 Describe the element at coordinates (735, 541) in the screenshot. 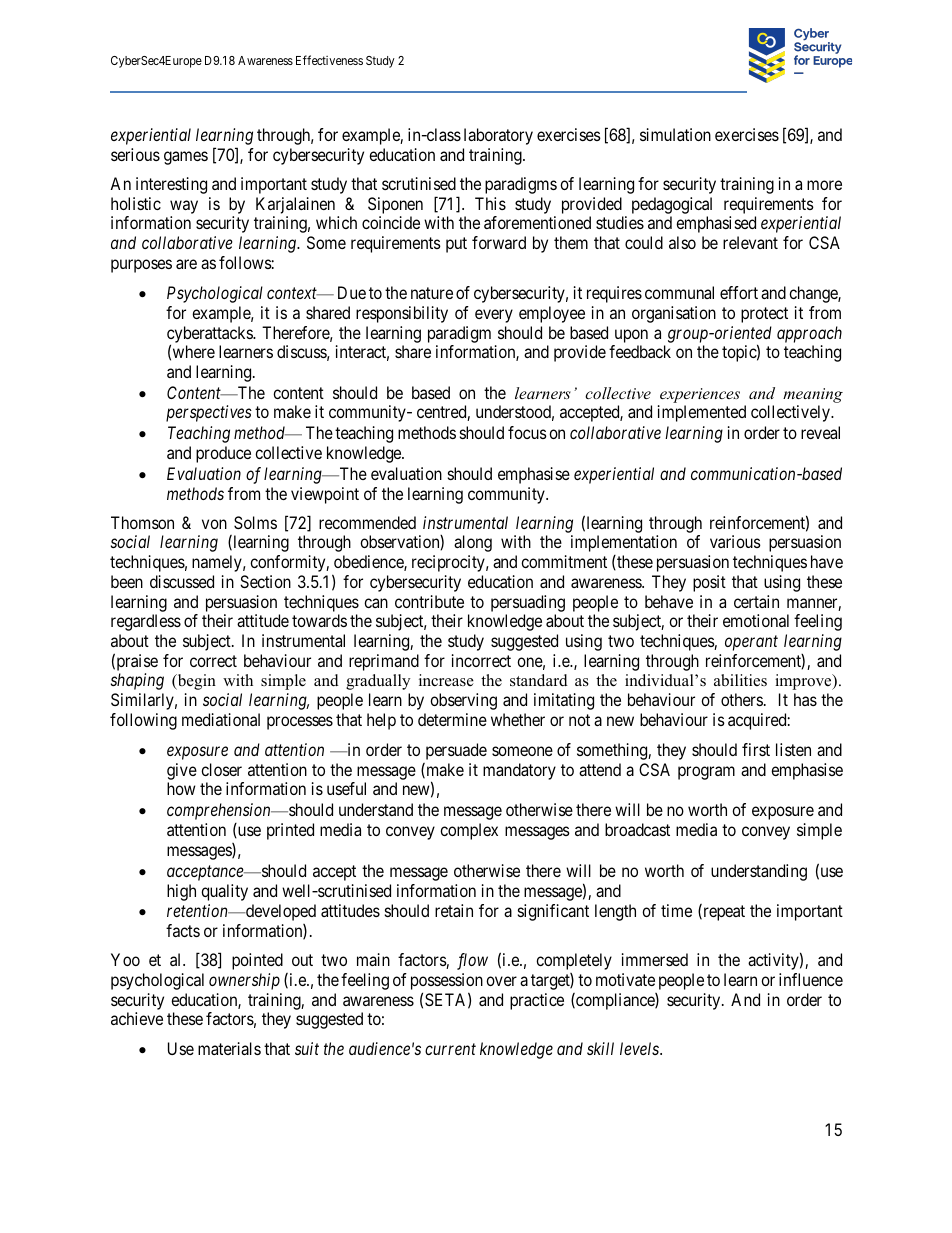

I see `various` at that location.
